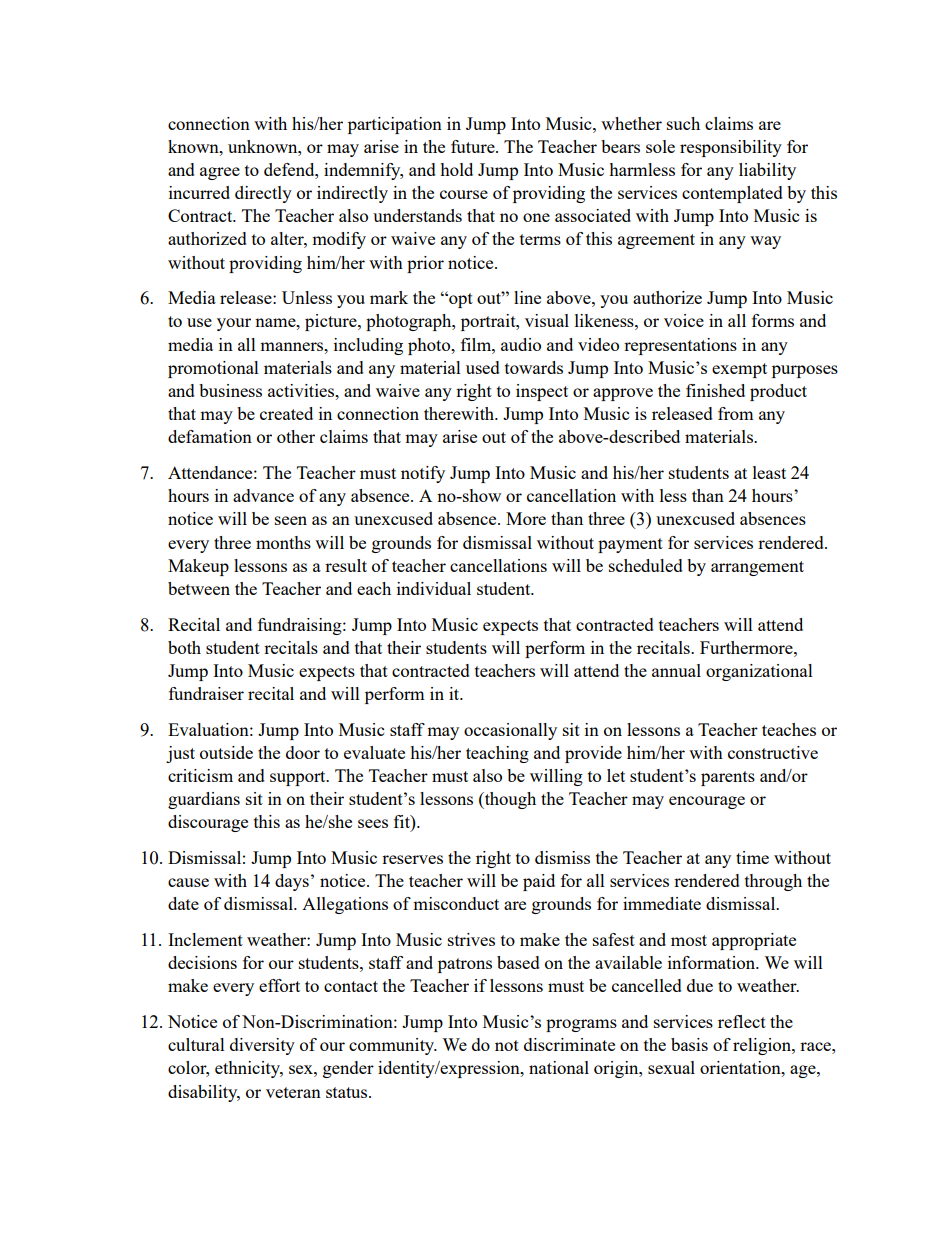 The width and height of the document is (952, 1233). Describe the element at coordinates (262, 1046) in the document. I see `diversity` at that location.
